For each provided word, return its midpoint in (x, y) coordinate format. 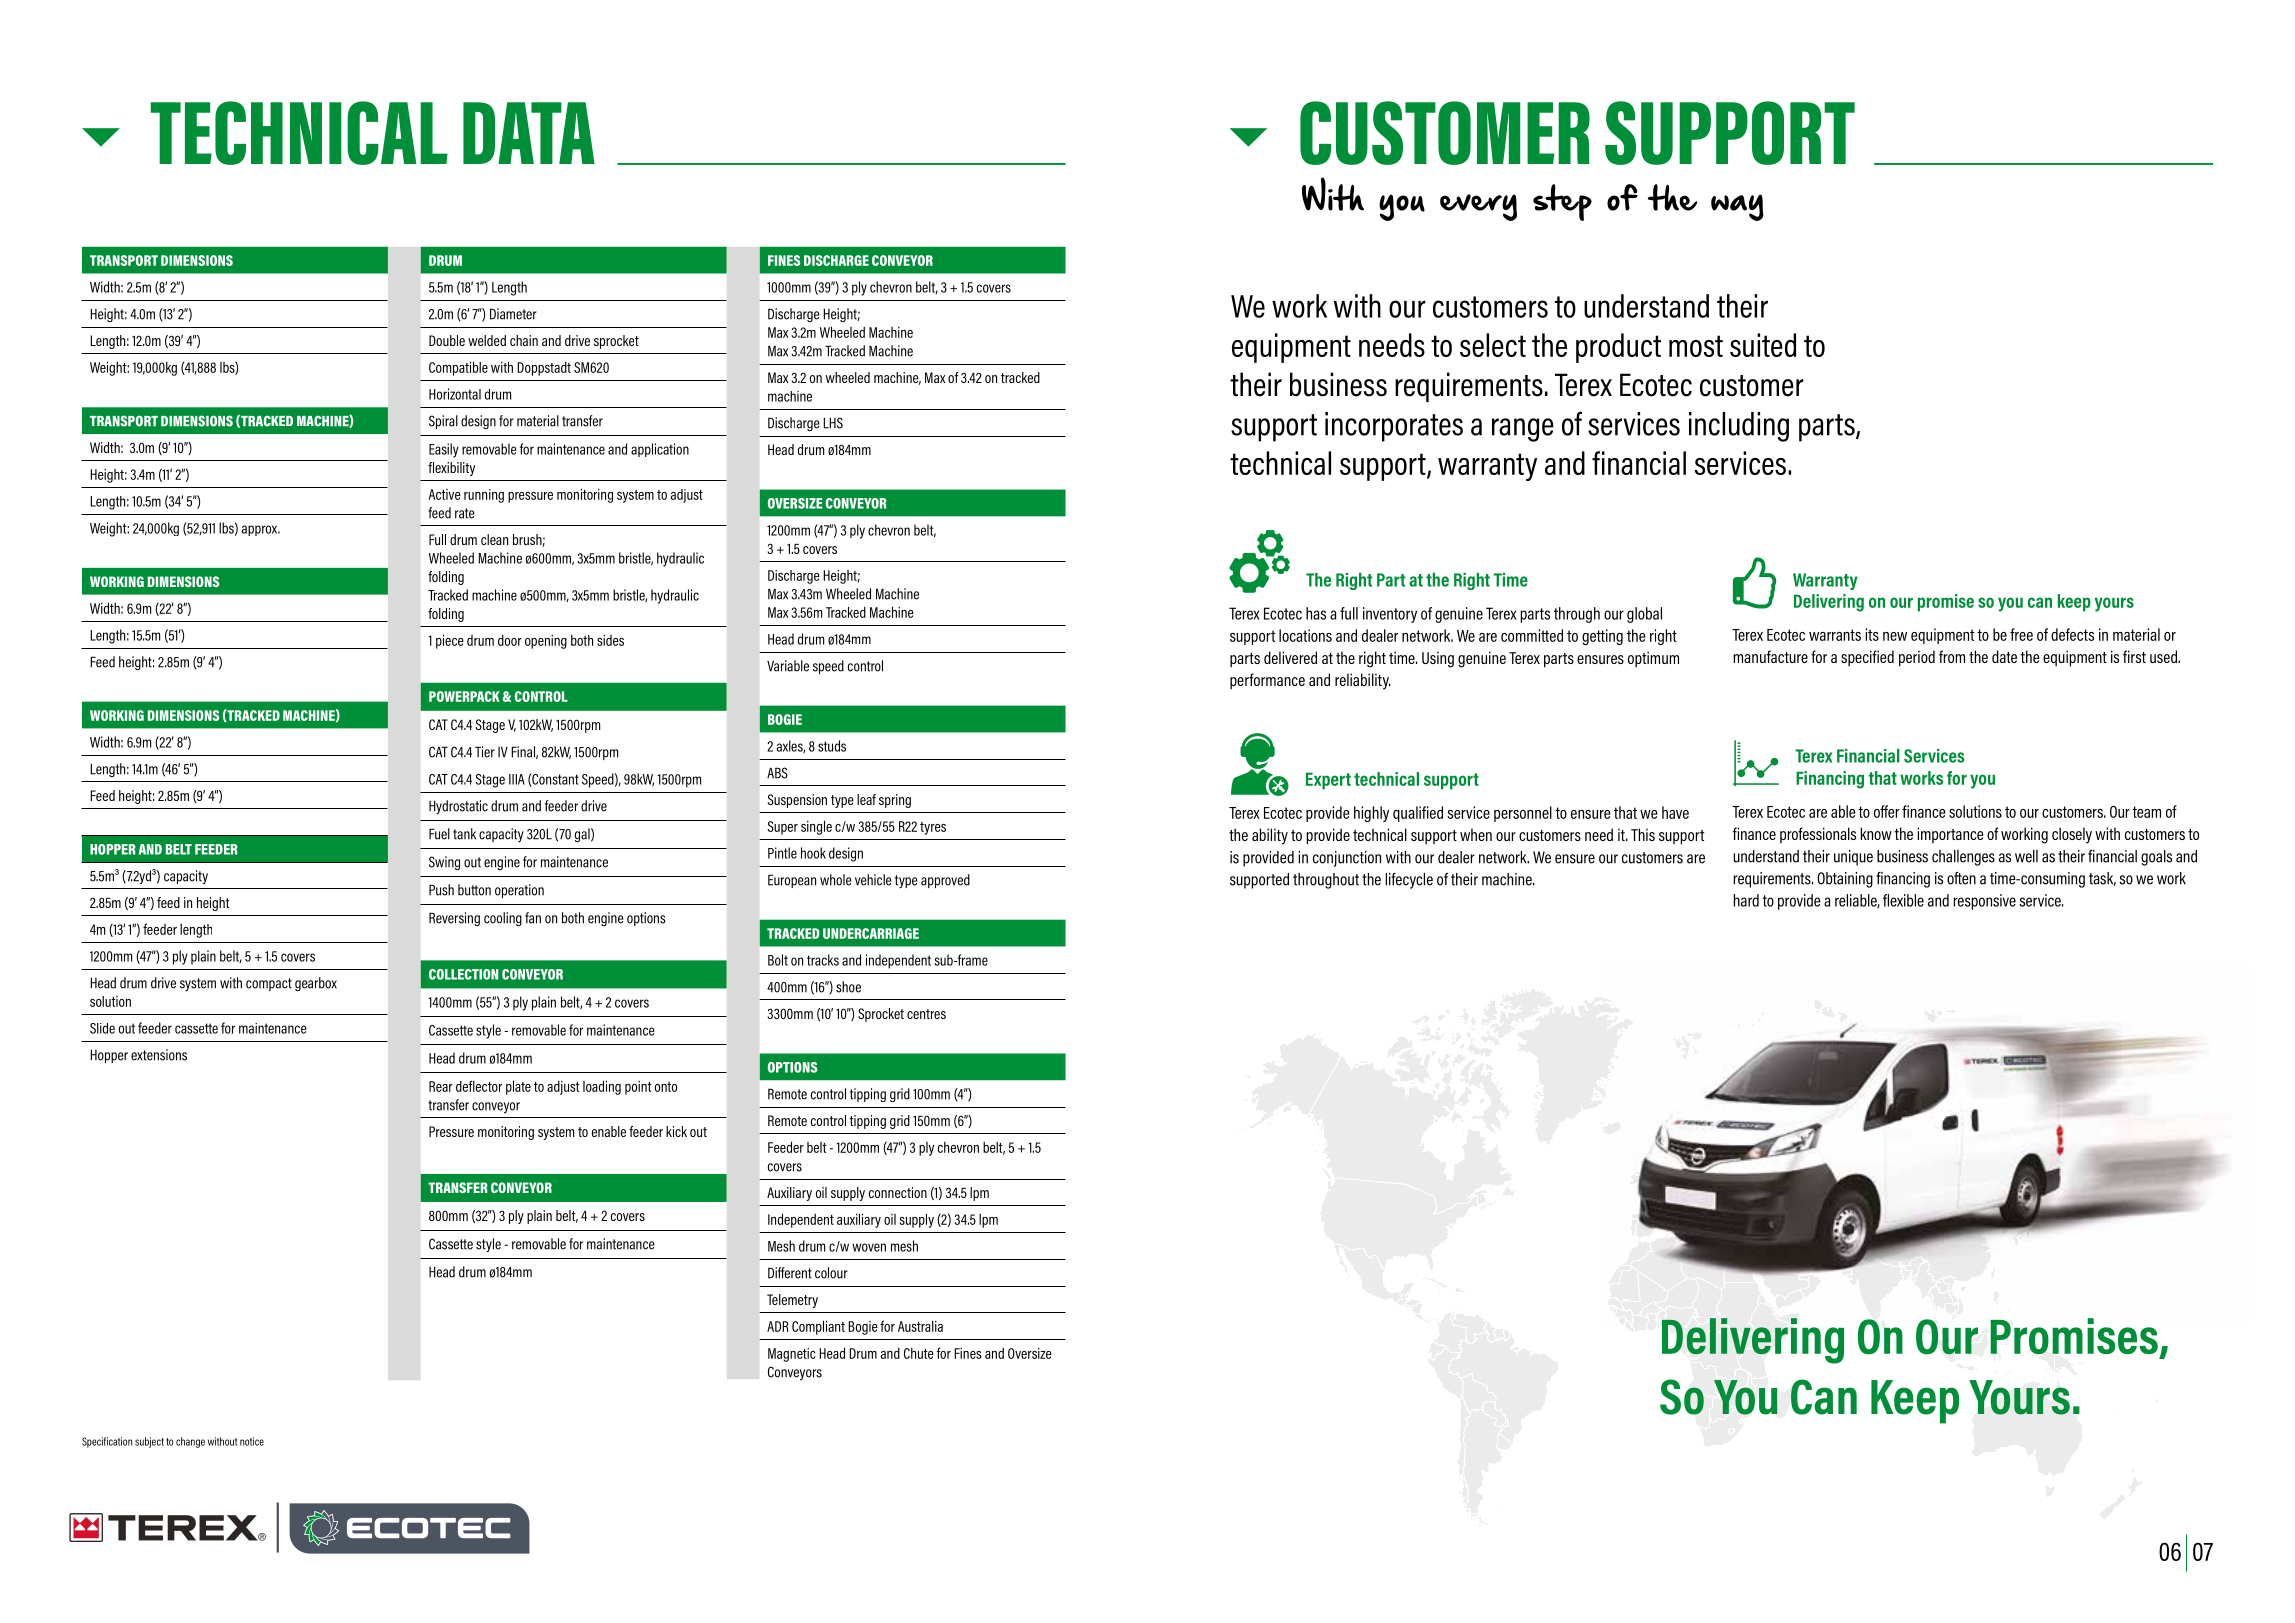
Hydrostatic (458, 807)
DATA (529, 133)
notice (252, 1441)
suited (1763, 345)
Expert (1328, 781)
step (1562, 202)
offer (1887, 811)
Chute (919, 1353)
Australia (920, 1326)
